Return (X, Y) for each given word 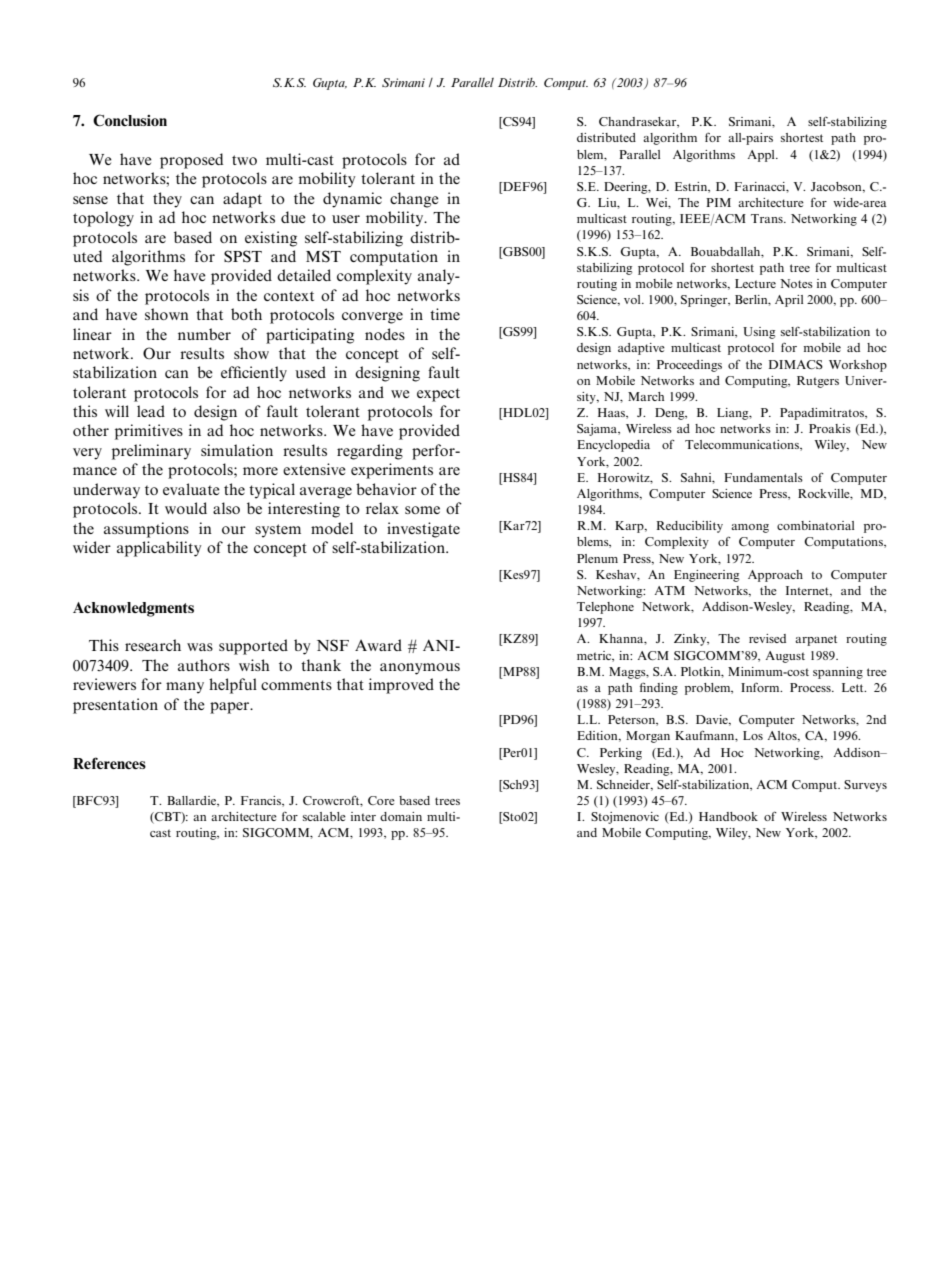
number (204, 334)
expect (438, 395)
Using (759, 333)
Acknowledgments (133, 609)
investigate (423, 530)
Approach (775, 576)
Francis (262, 801)
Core (381, 800)
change (414, 200)
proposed (191, 161)
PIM (718, 202)
